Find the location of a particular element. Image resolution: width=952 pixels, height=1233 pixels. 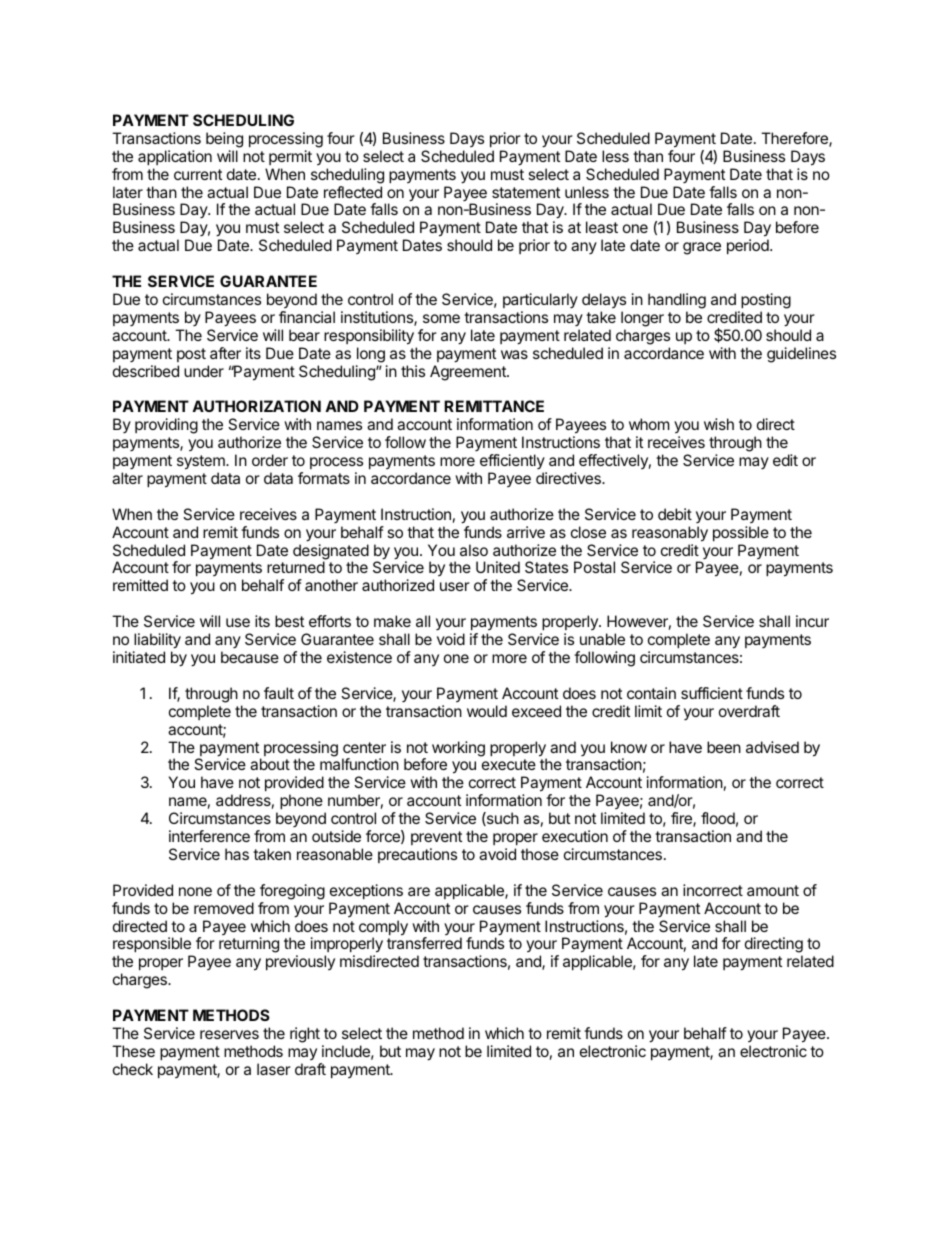

wish is located at coordinates (719, 424).
